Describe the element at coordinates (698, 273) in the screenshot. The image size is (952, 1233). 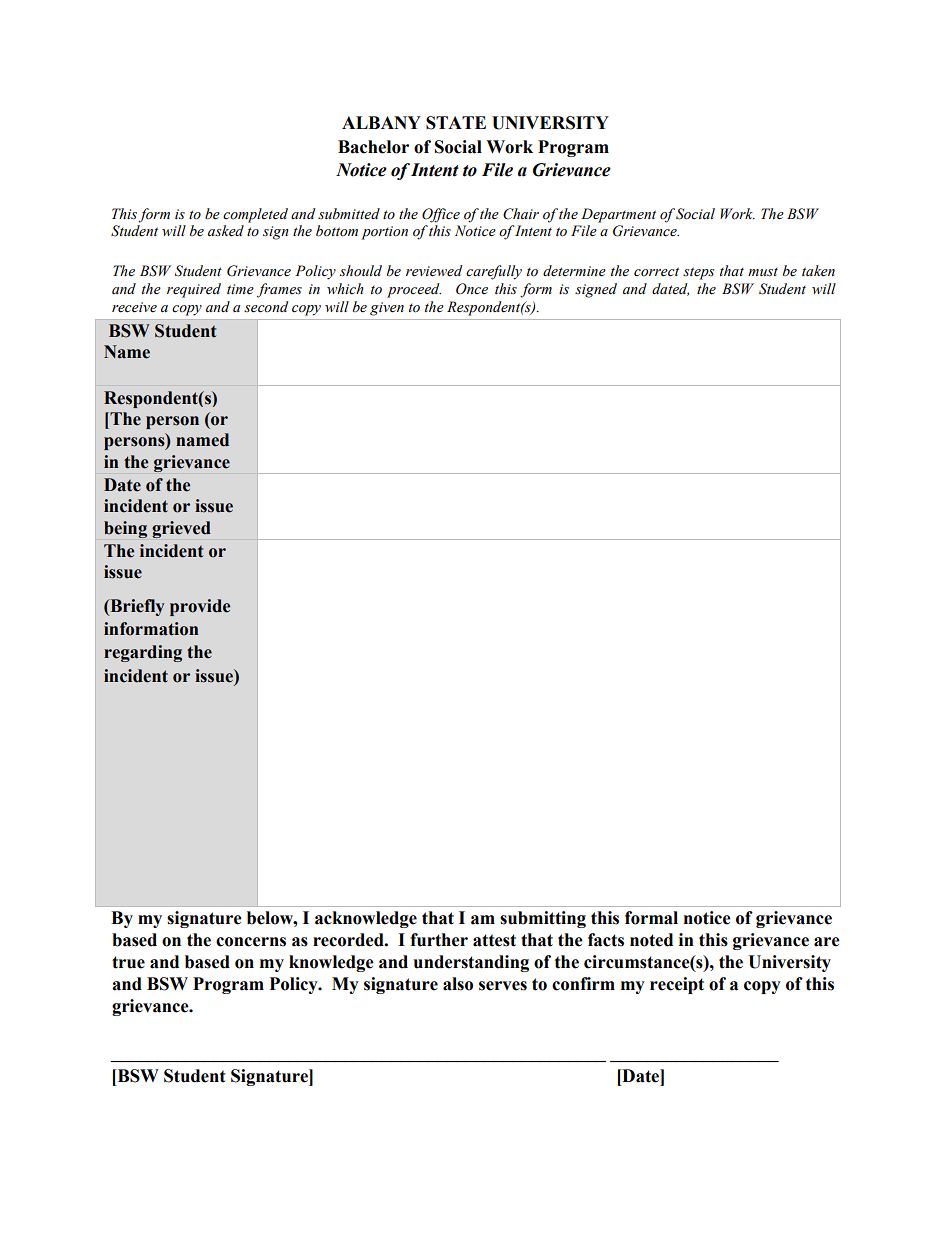
I see `steps` at that location.
